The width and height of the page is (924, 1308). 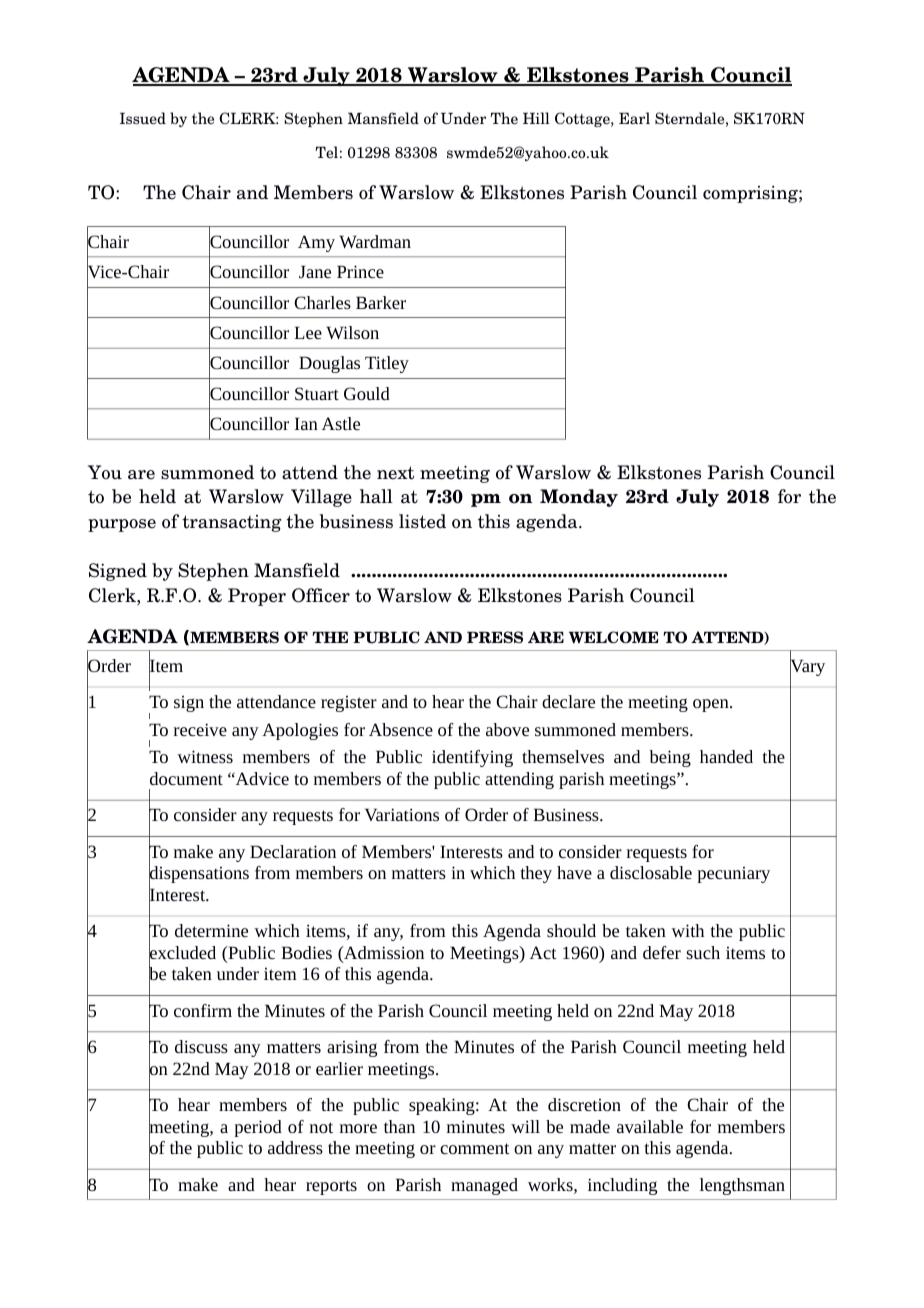 What do you see at coordinates (143, 118) in the page?
I see `Issued` at bounding box center [143, 118].
